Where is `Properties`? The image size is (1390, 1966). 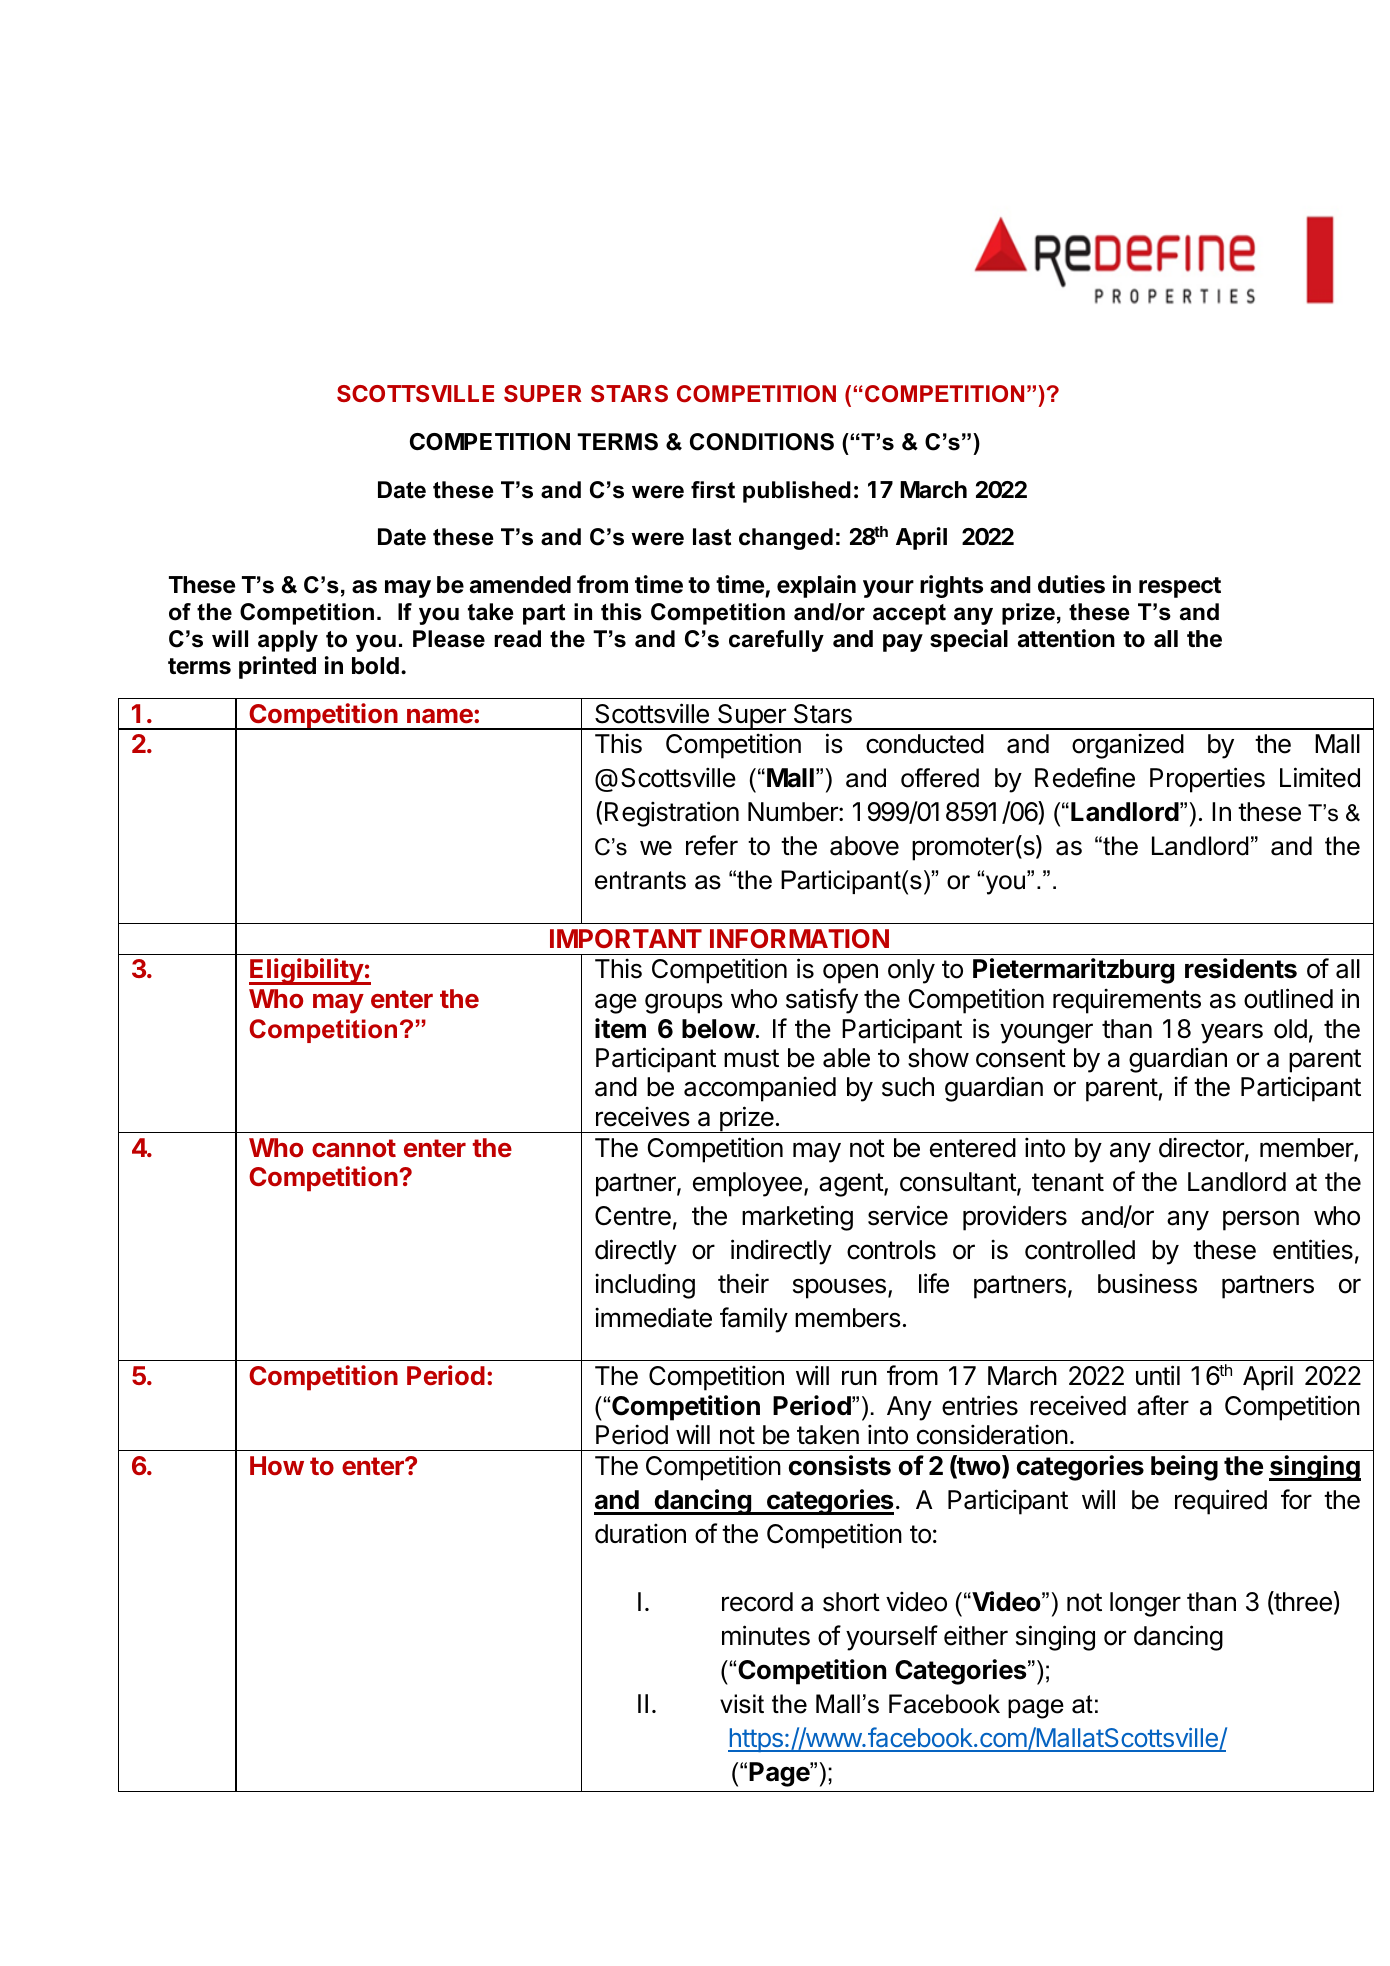 Properties is located at coordinates (1207, 780).
